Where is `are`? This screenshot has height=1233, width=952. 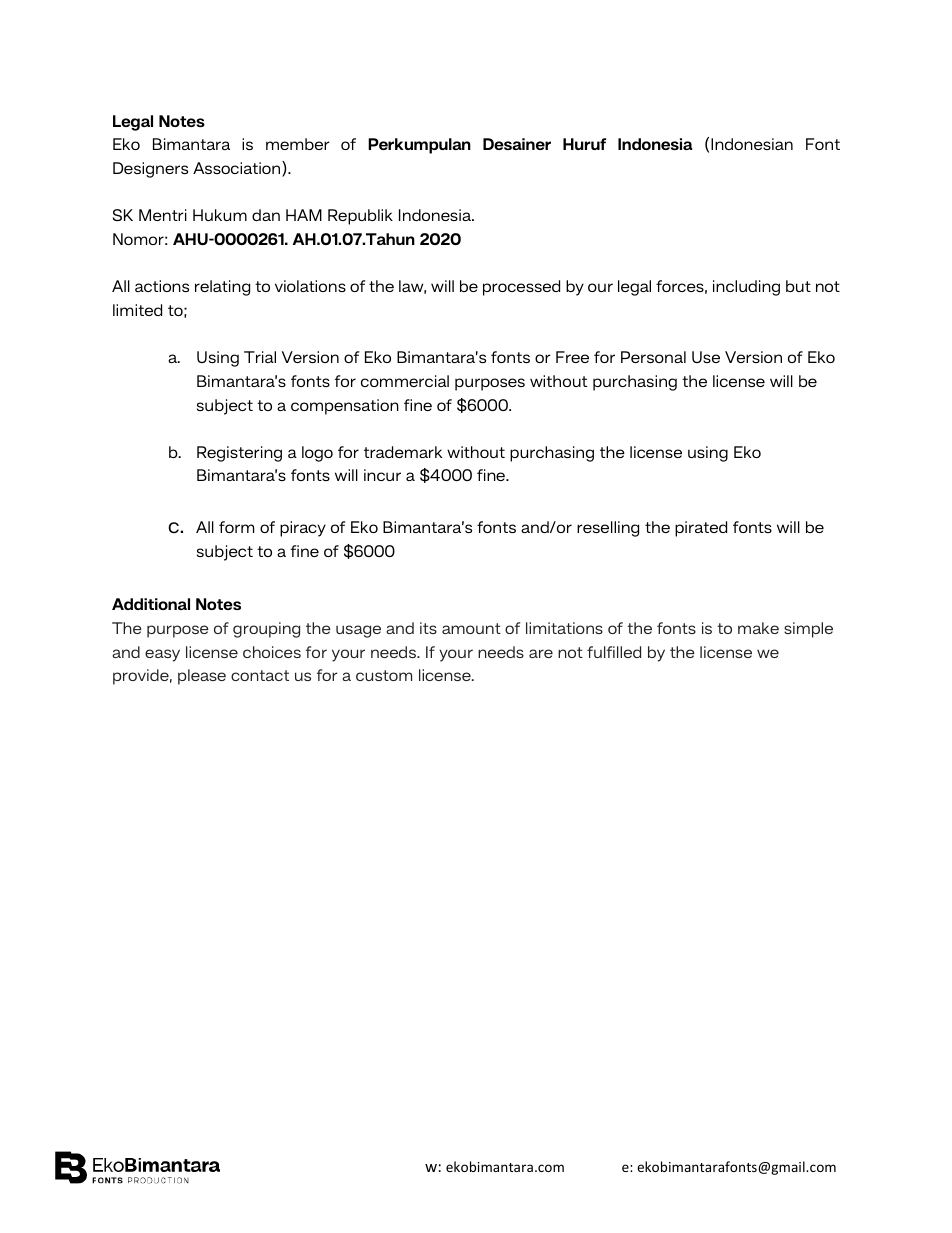
are is located at coordinates (541, 653).
